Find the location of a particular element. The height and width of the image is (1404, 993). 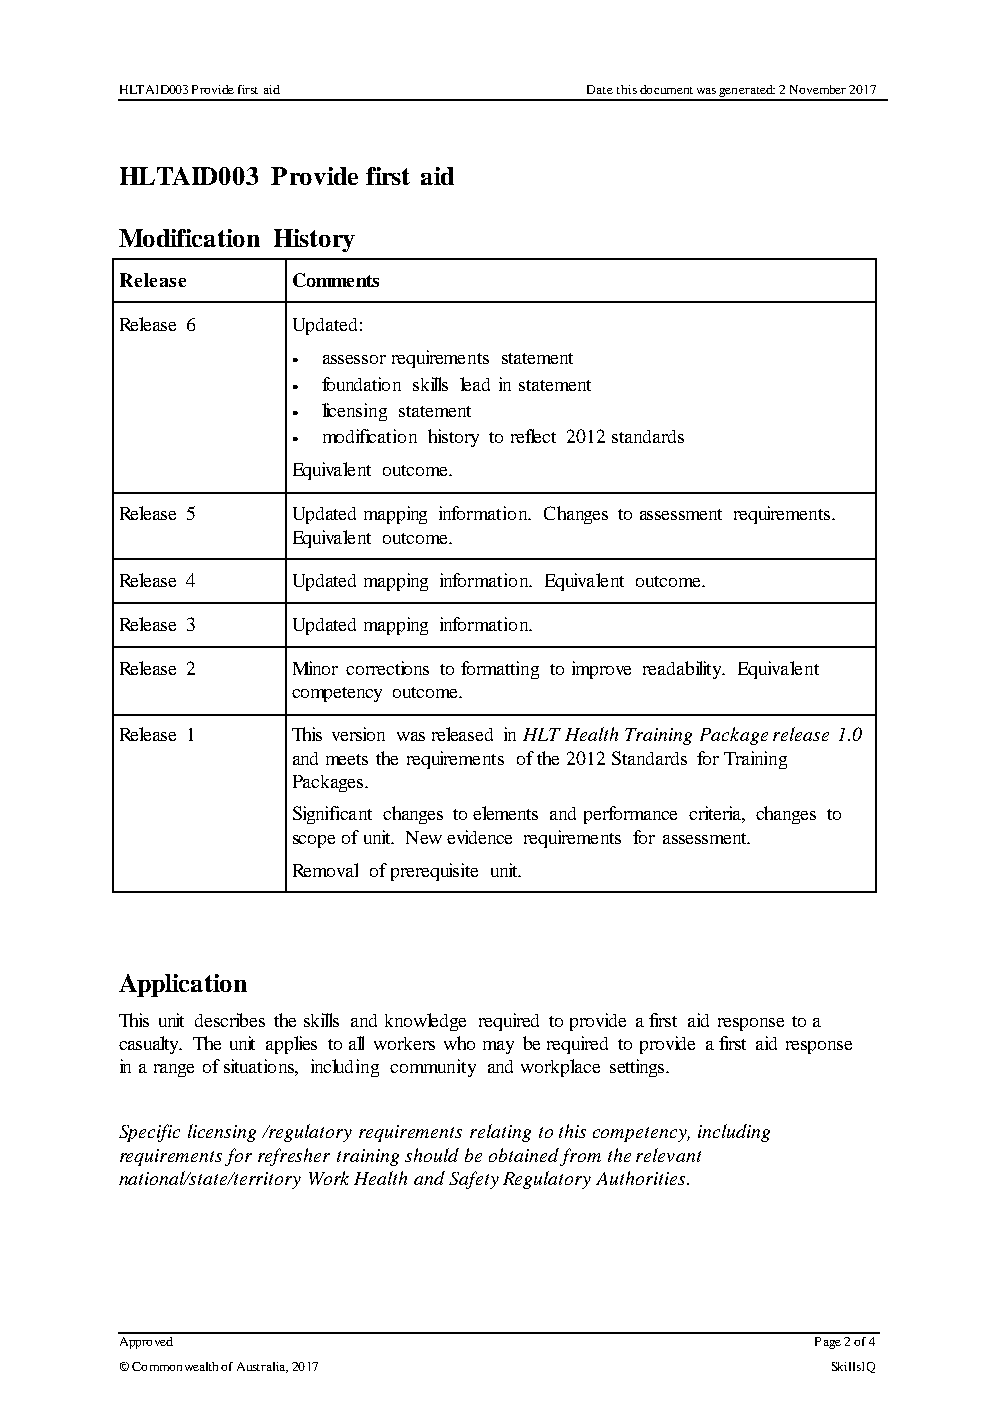

November is located at coordinates (818, 89).
